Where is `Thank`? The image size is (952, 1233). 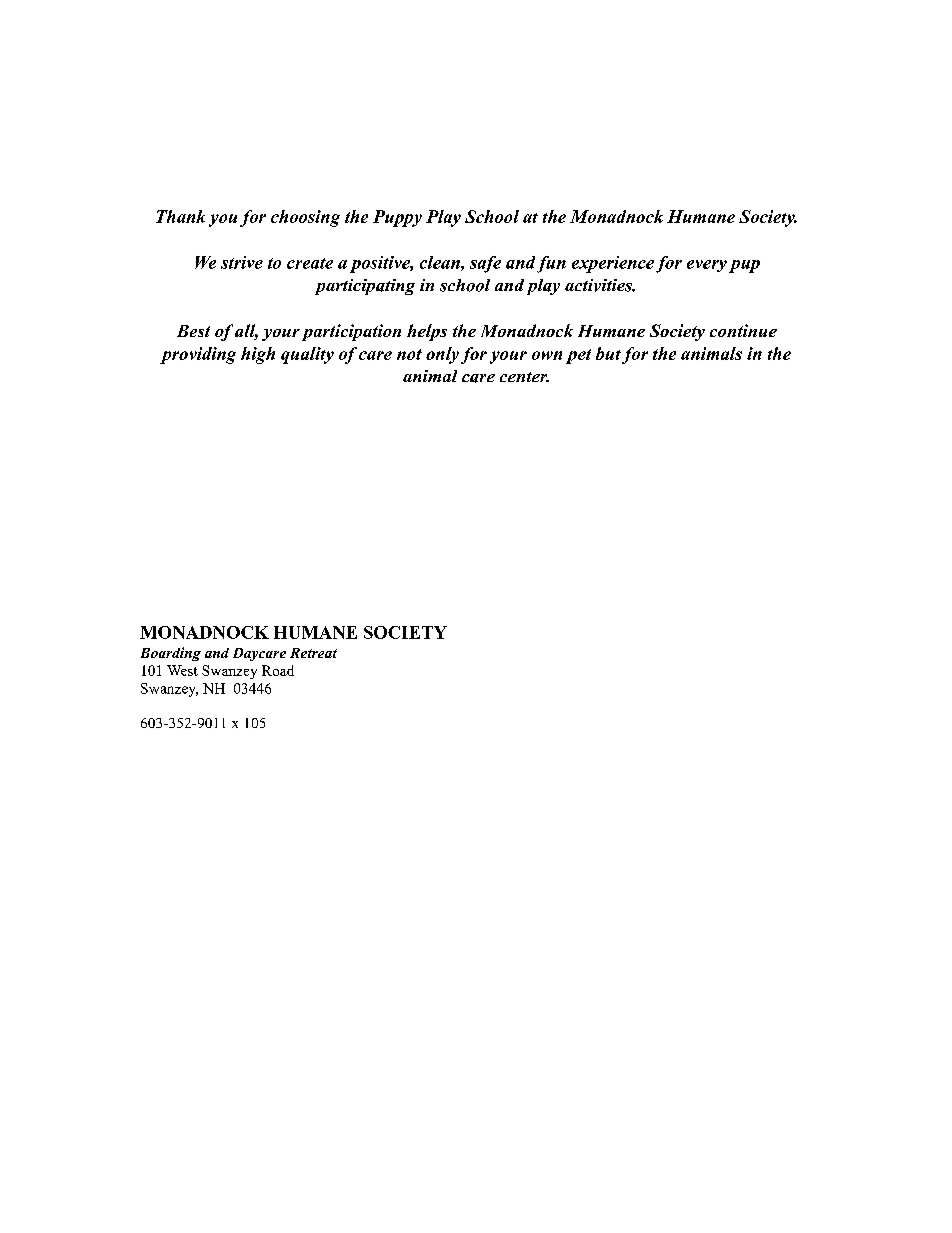 Thank is located at coordinates (180, 216).
